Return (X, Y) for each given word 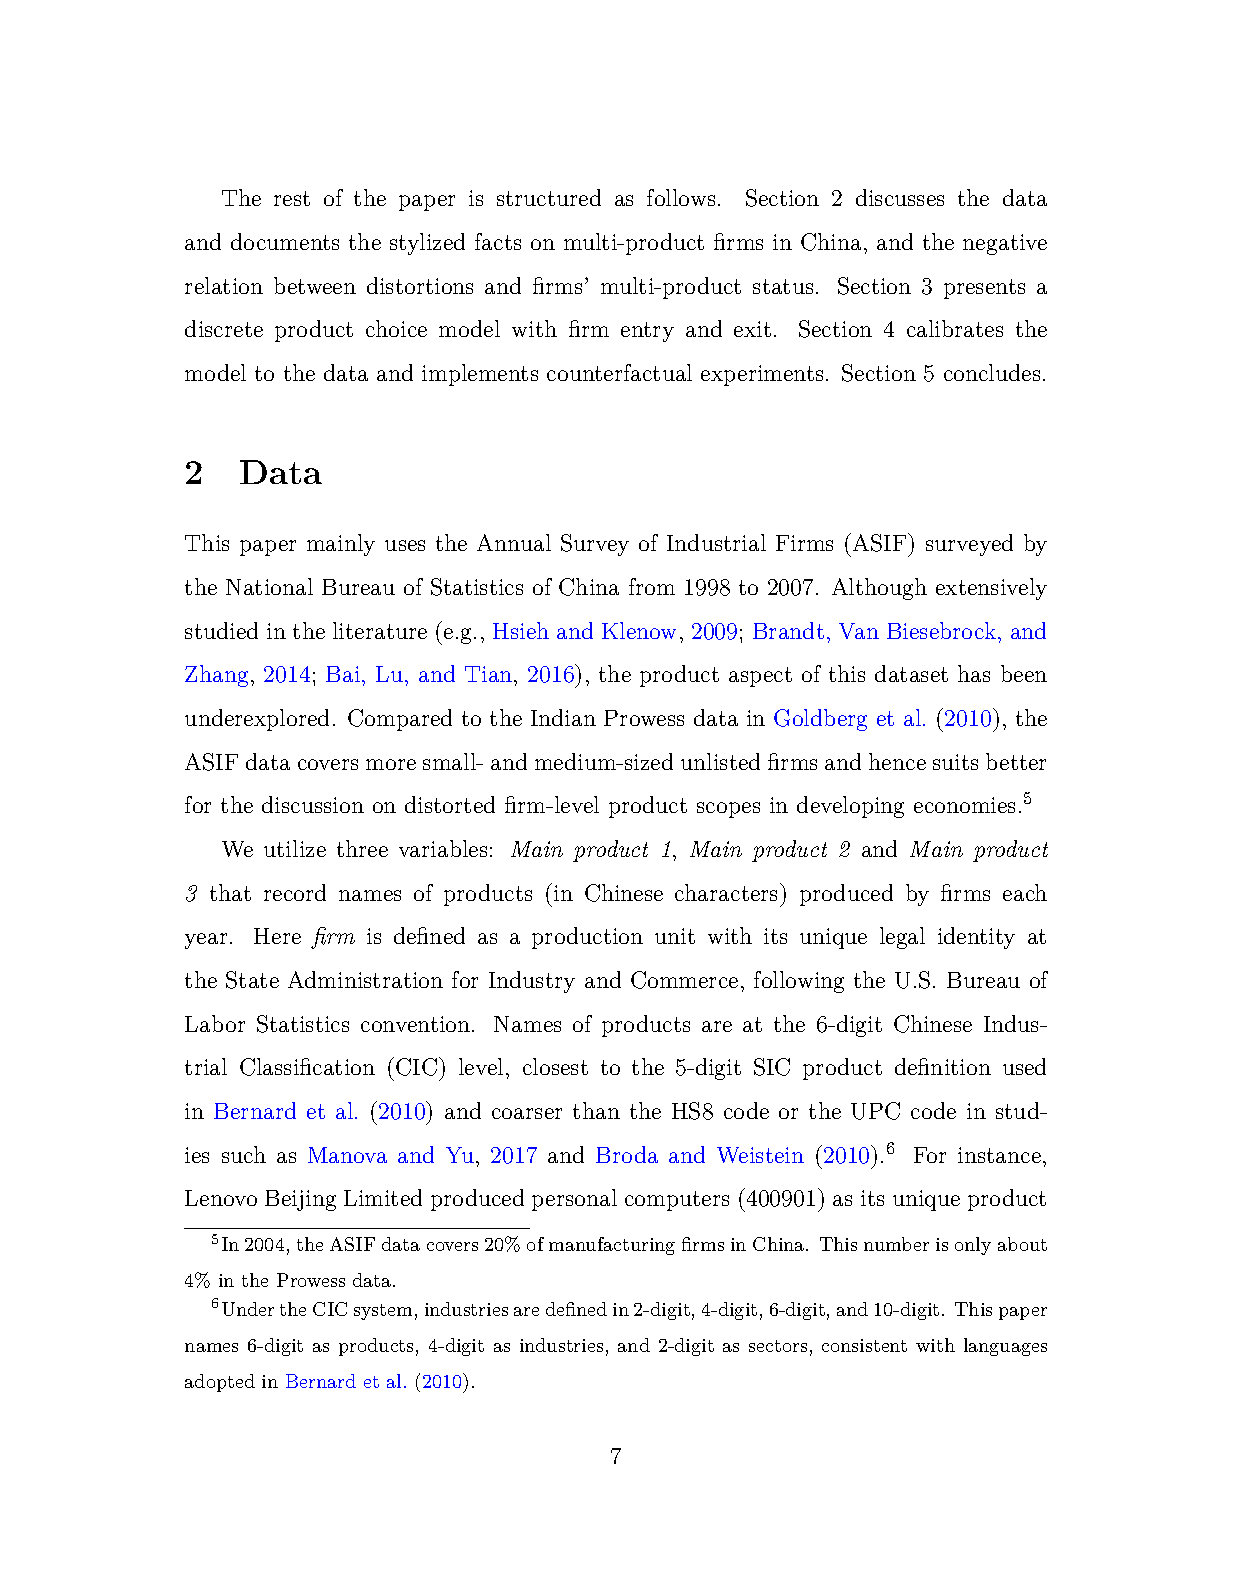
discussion (313, 804)
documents (285, 241)
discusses (900, 197)
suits (955, 762)
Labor (215, 1023)
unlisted (720, 761)
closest (555, 1066)
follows (681, 197)
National (269, 586)
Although (879, 589)
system (383, 1312)
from (652, 586)
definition (943, 1066)
